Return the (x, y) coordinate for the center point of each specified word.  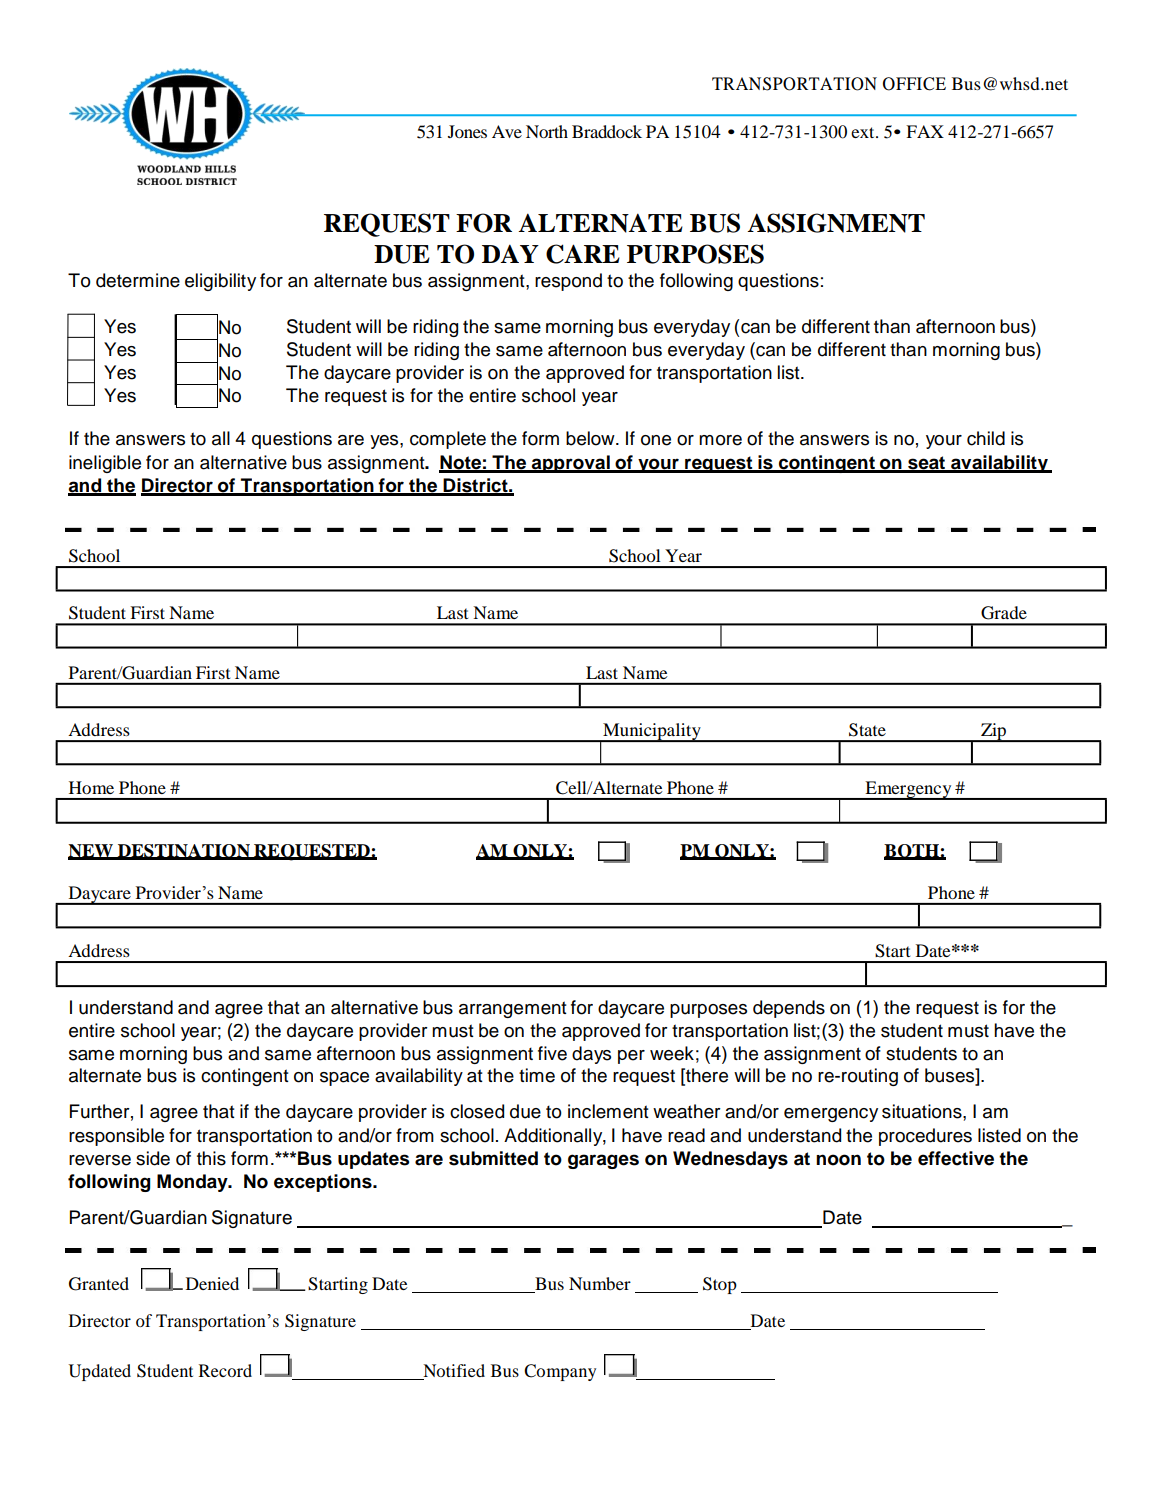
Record (225, 1370)
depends (789, 1009)
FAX (925, 131)
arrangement (513, 1009)
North (547, 131)
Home (91, 787)
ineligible (105, 464)
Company (560, 1372)
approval (571, 464)
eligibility (220, 282)
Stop (720, 1285)
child (986, 438)
